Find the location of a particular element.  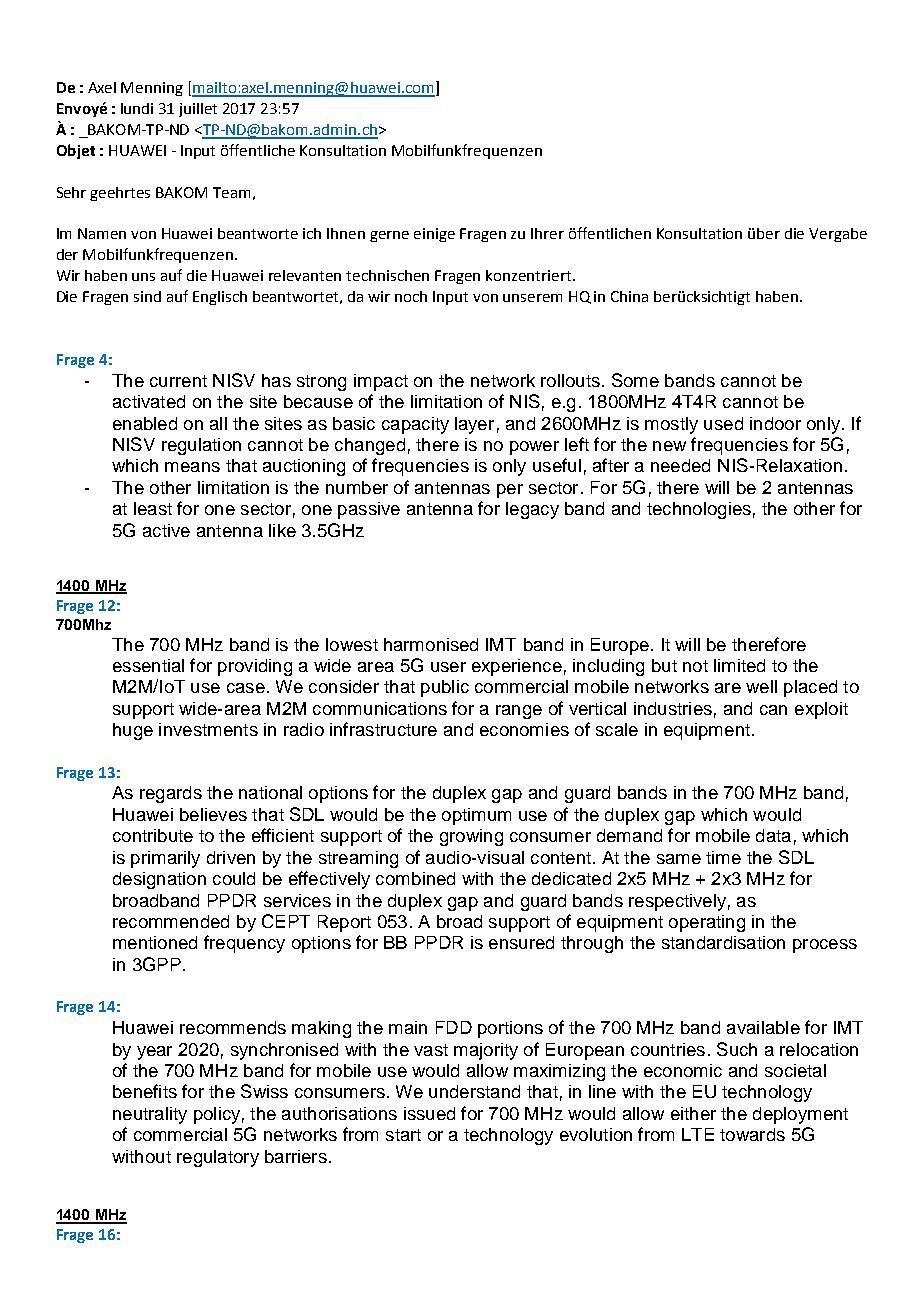

time is located at coordinates (723, 857).
